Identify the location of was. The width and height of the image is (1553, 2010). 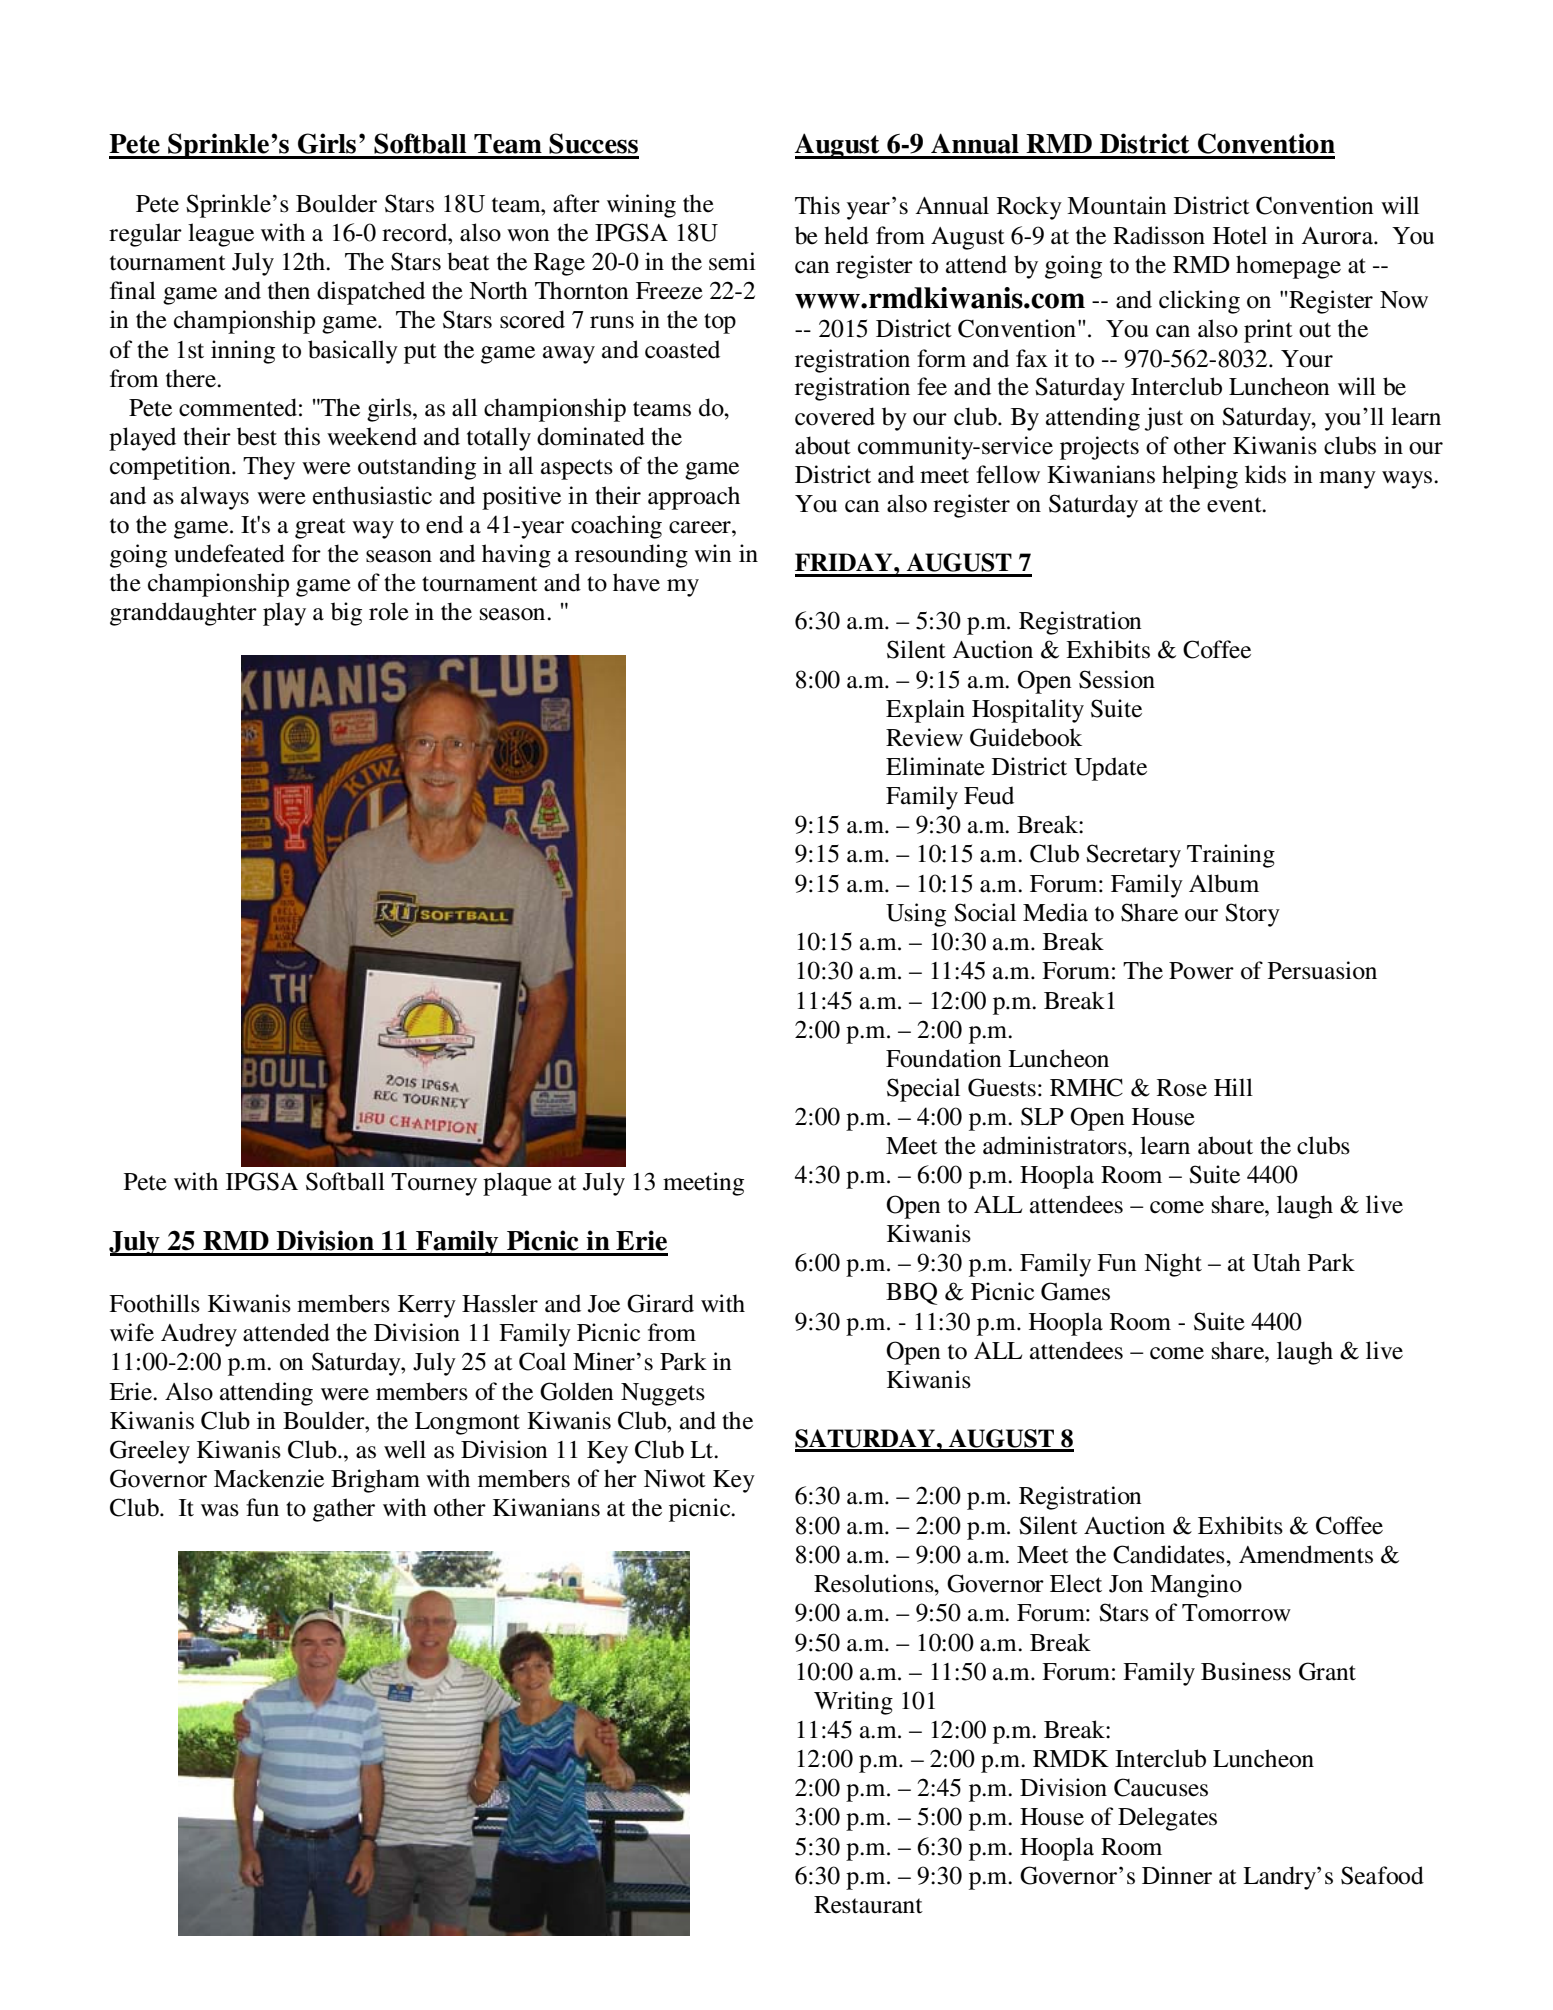
(220, 1510).
